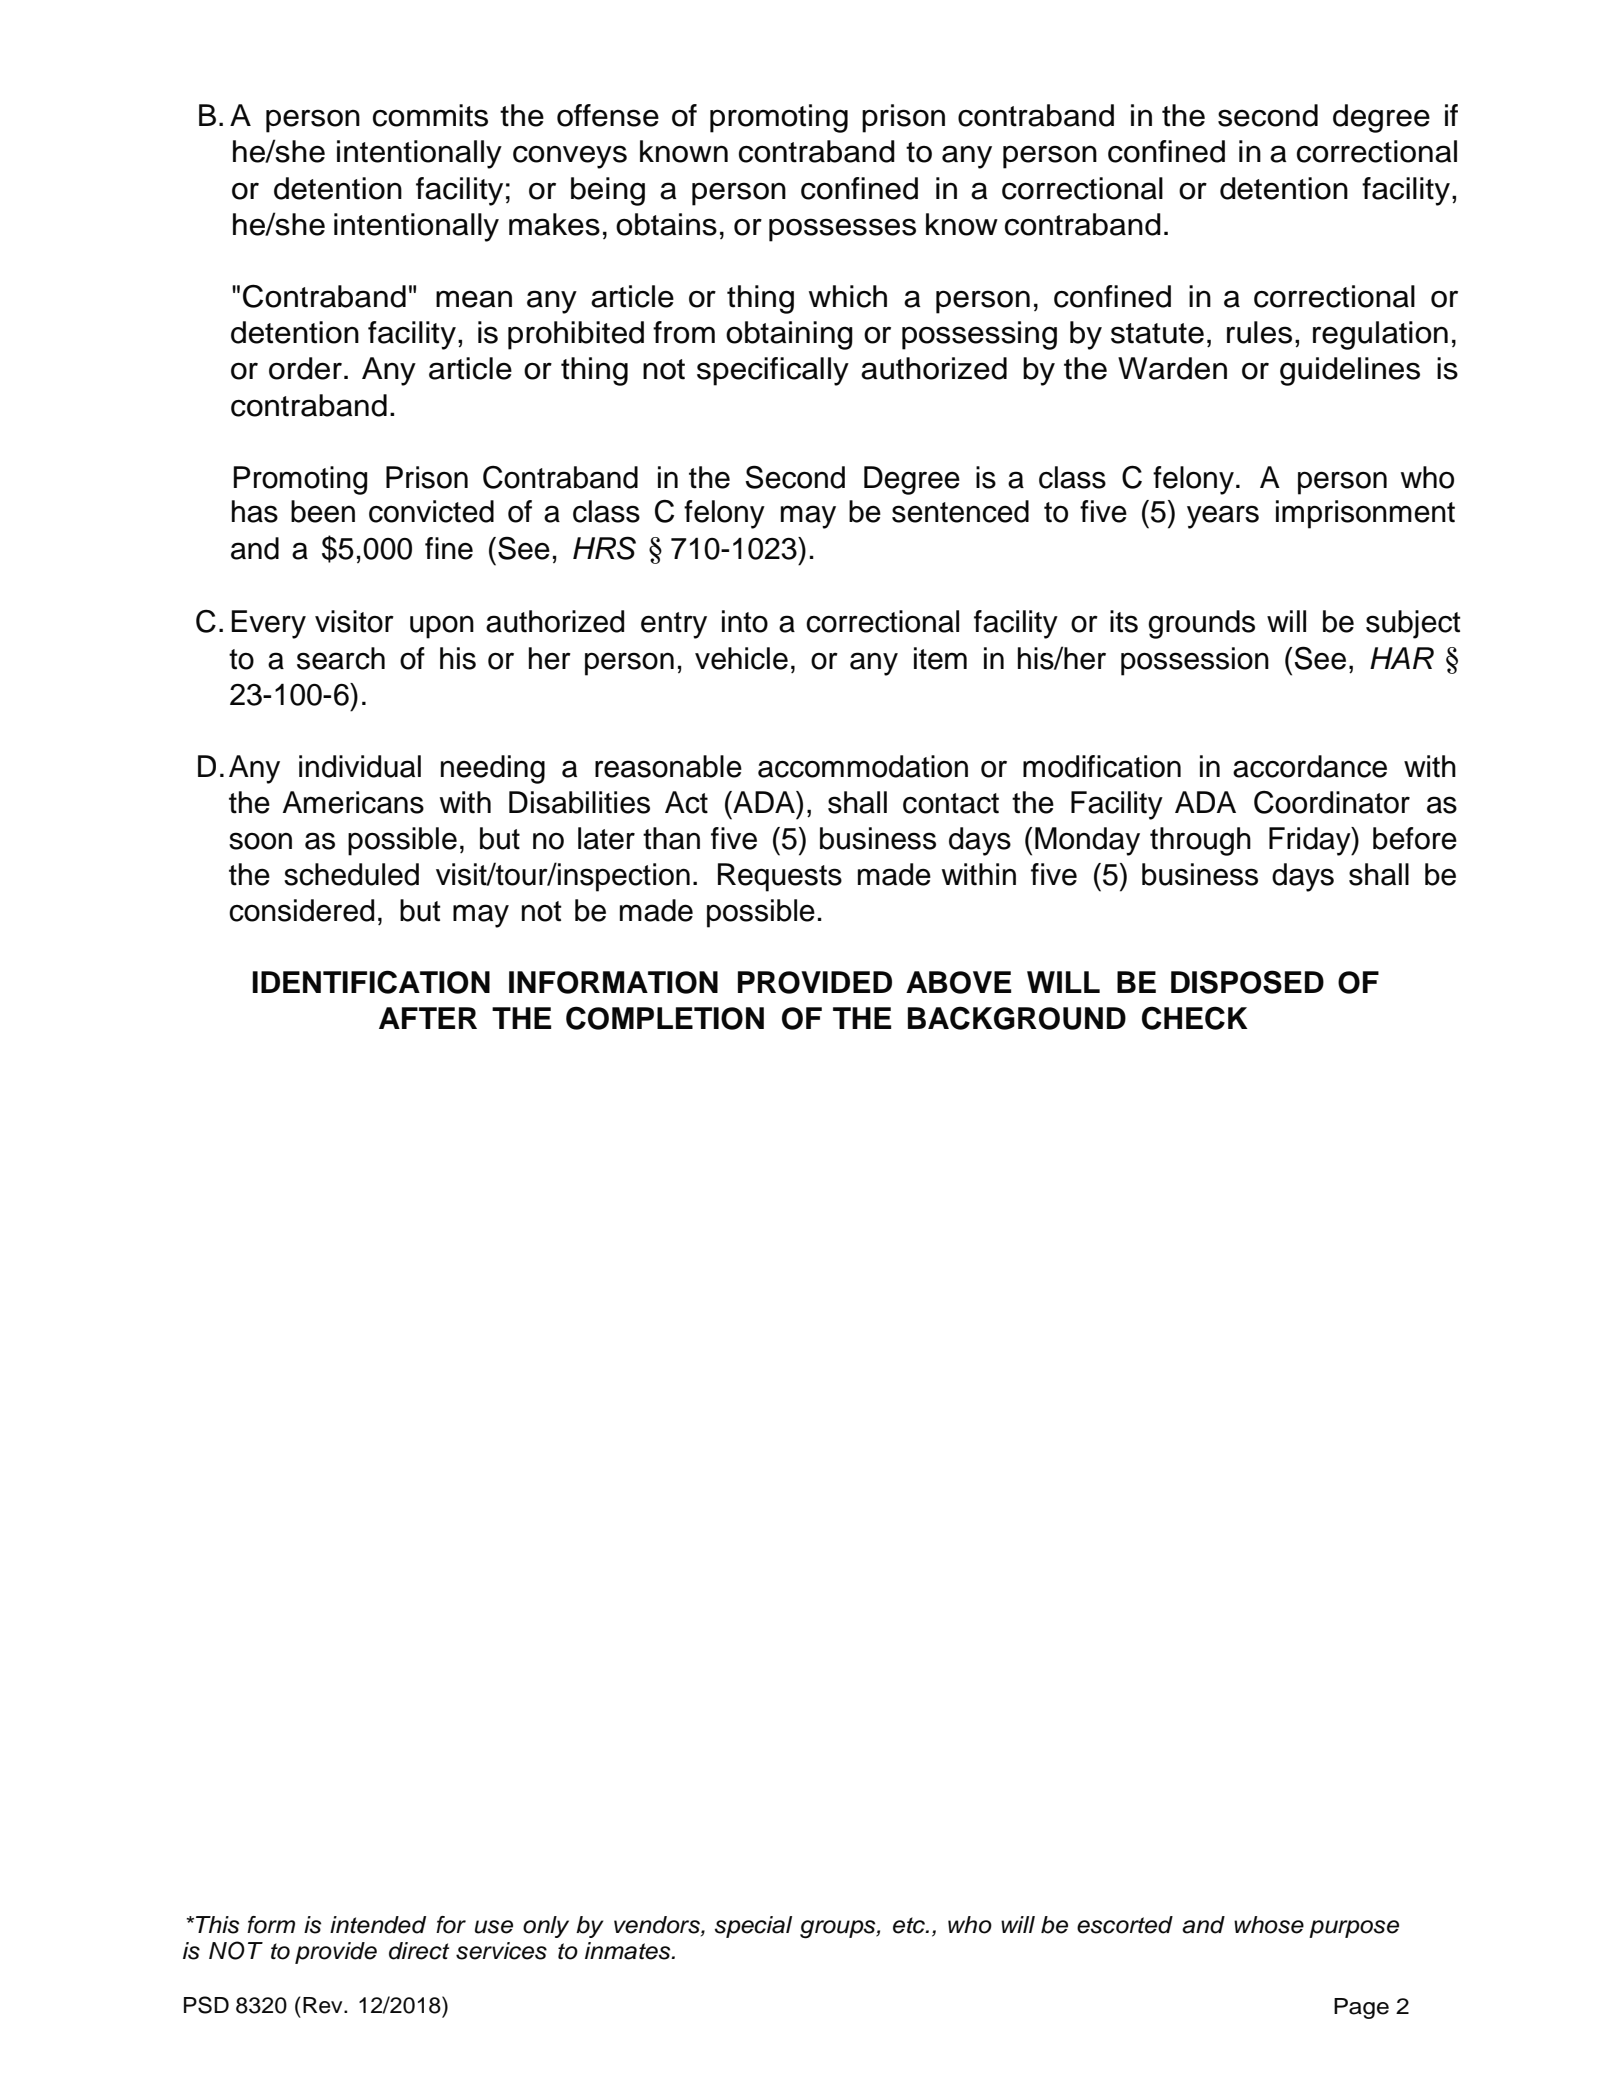  I want to click on rules, so click(1259, 332).
